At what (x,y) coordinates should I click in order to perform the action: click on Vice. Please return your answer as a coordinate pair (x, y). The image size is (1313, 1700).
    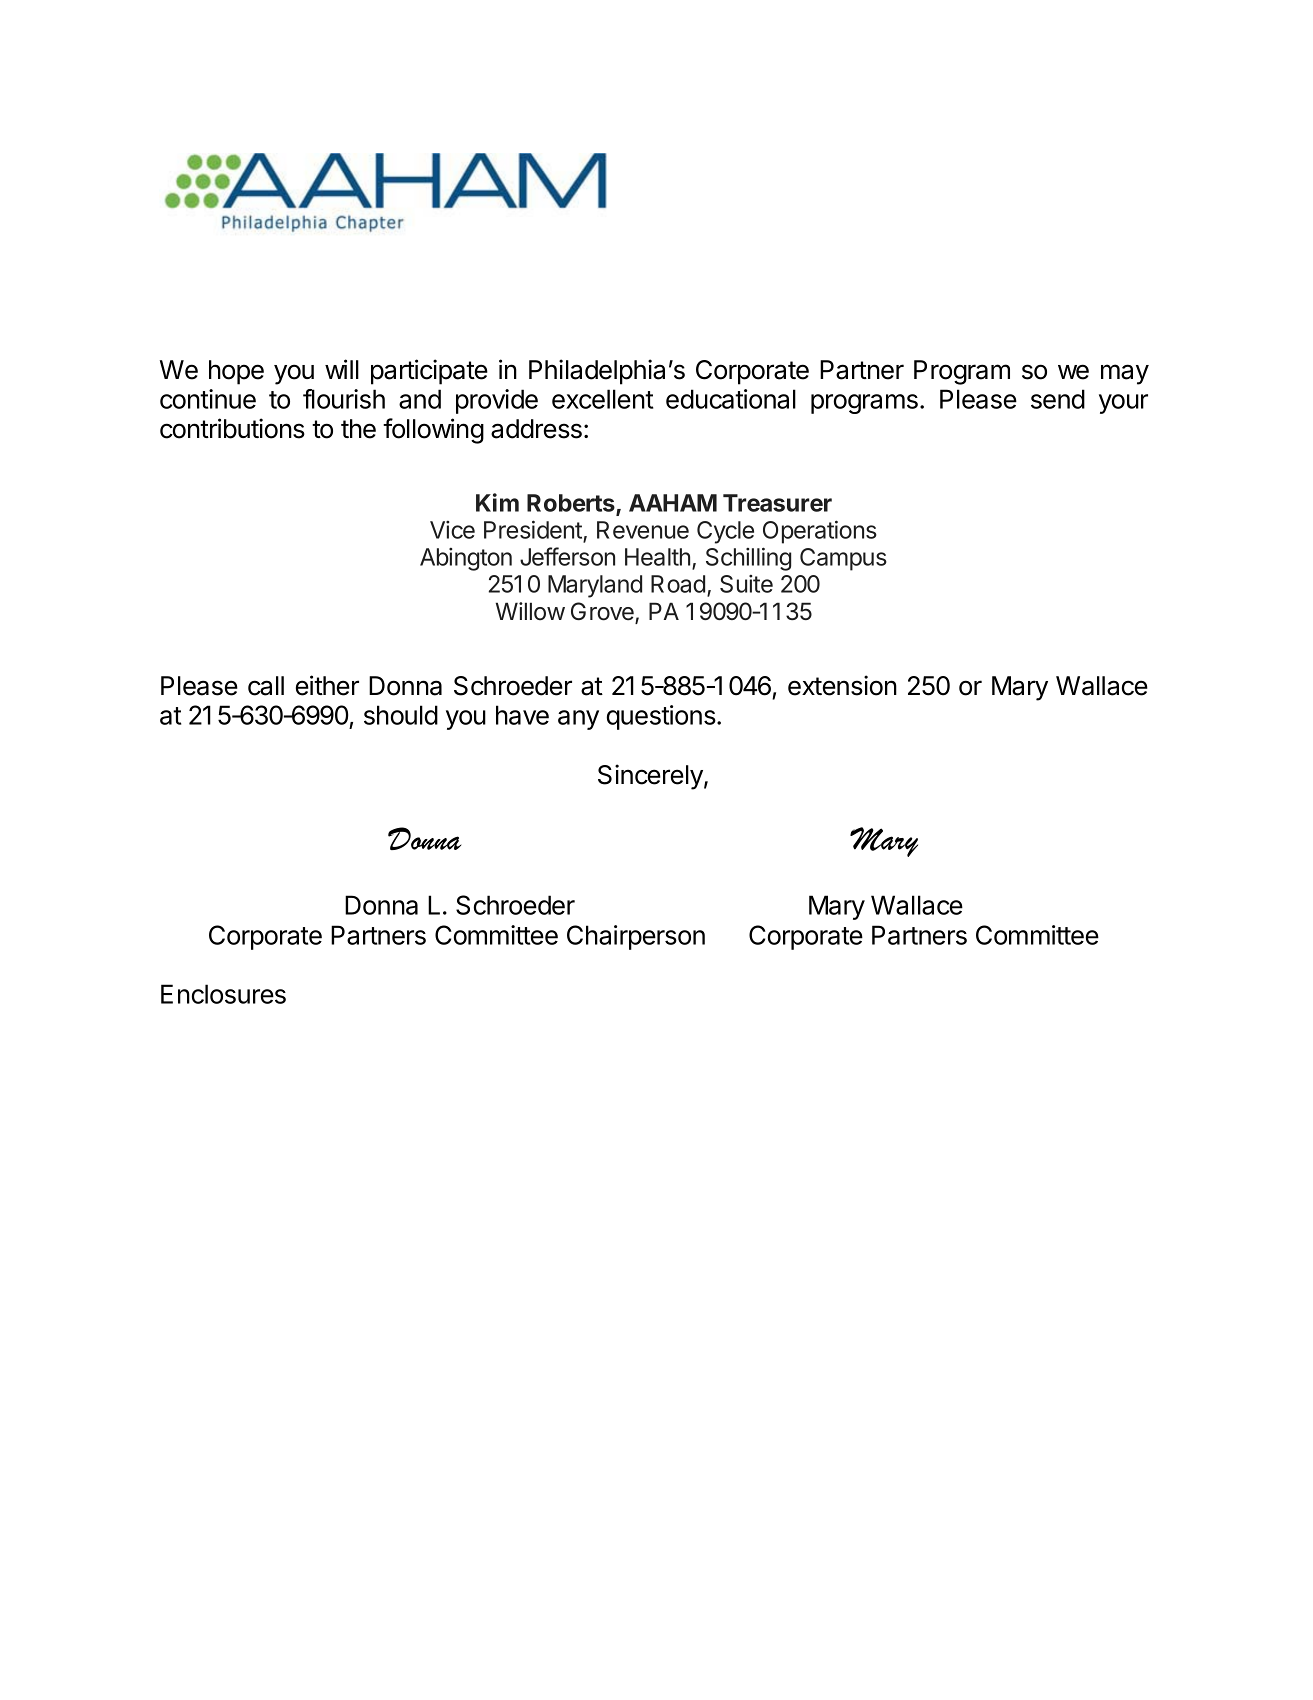
    Looking at the image, I should click on (452, 530).
